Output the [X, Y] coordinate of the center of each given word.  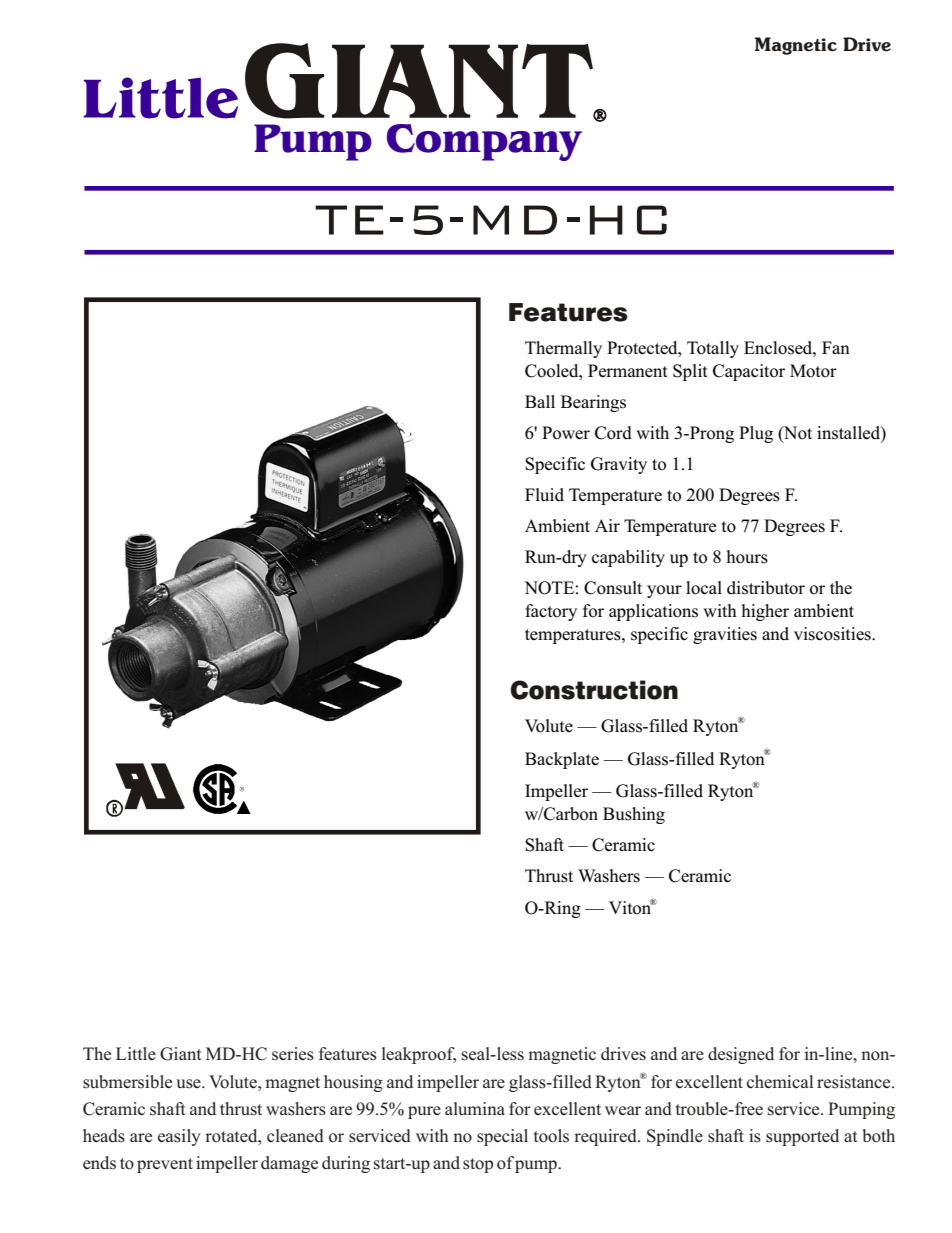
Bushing [634, 815]
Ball [540, 401]
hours [747, 557]
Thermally [563, 349]
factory [551, 612]
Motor [813, 371]
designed [741, 1055]
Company [484, 142]
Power [566, 433]
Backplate [562, 760]
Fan [836, 347]
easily [179, 1137]
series [293, 1054]
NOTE [549, 588]
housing [353, 1083]
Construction [594, 690]
